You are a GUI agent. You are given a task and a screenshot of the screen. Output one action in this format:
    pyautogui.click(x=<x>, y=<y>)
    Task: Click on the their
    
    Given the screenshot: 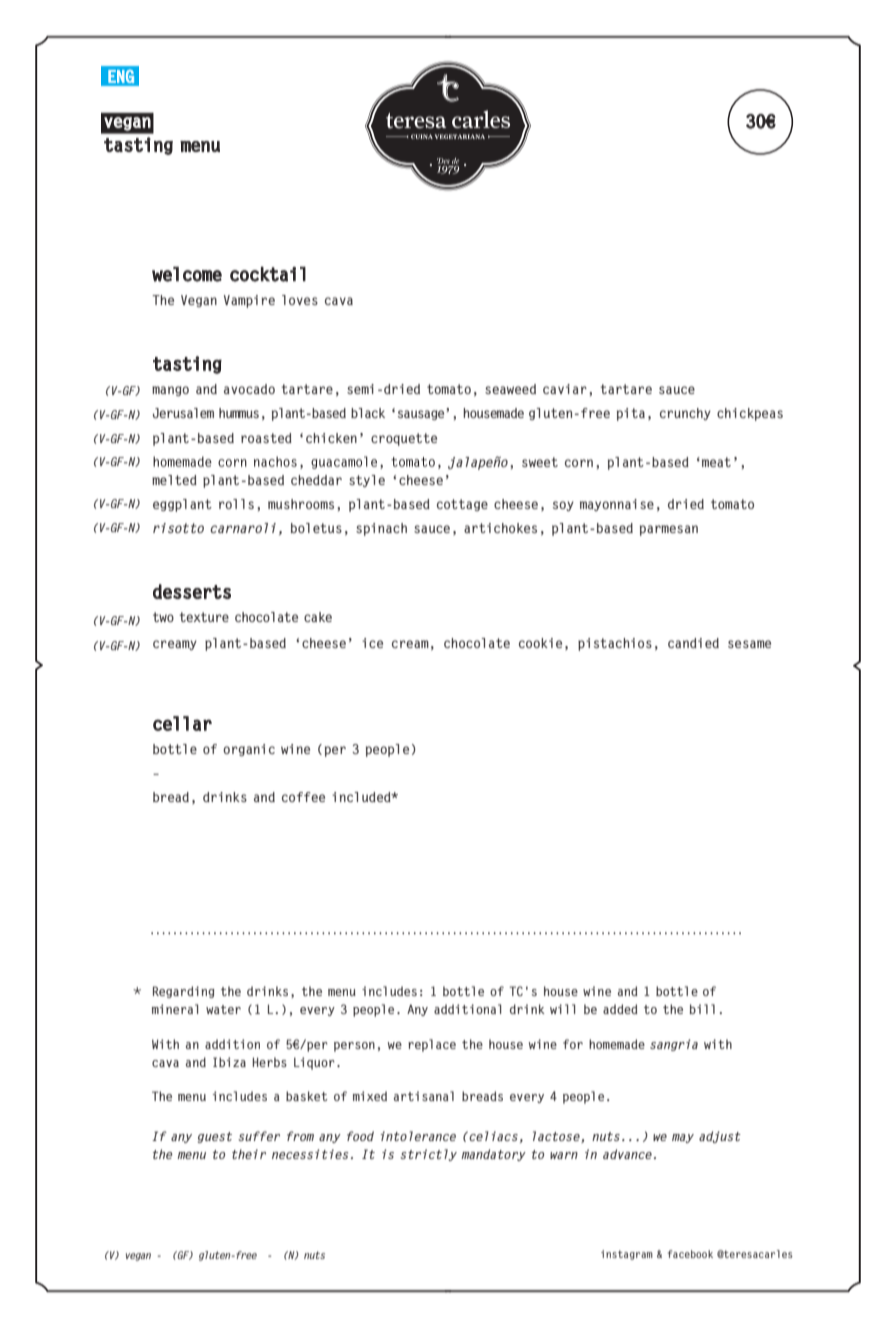 What is the action you would take?
    pyautogui.click(x=249, y=1154)
